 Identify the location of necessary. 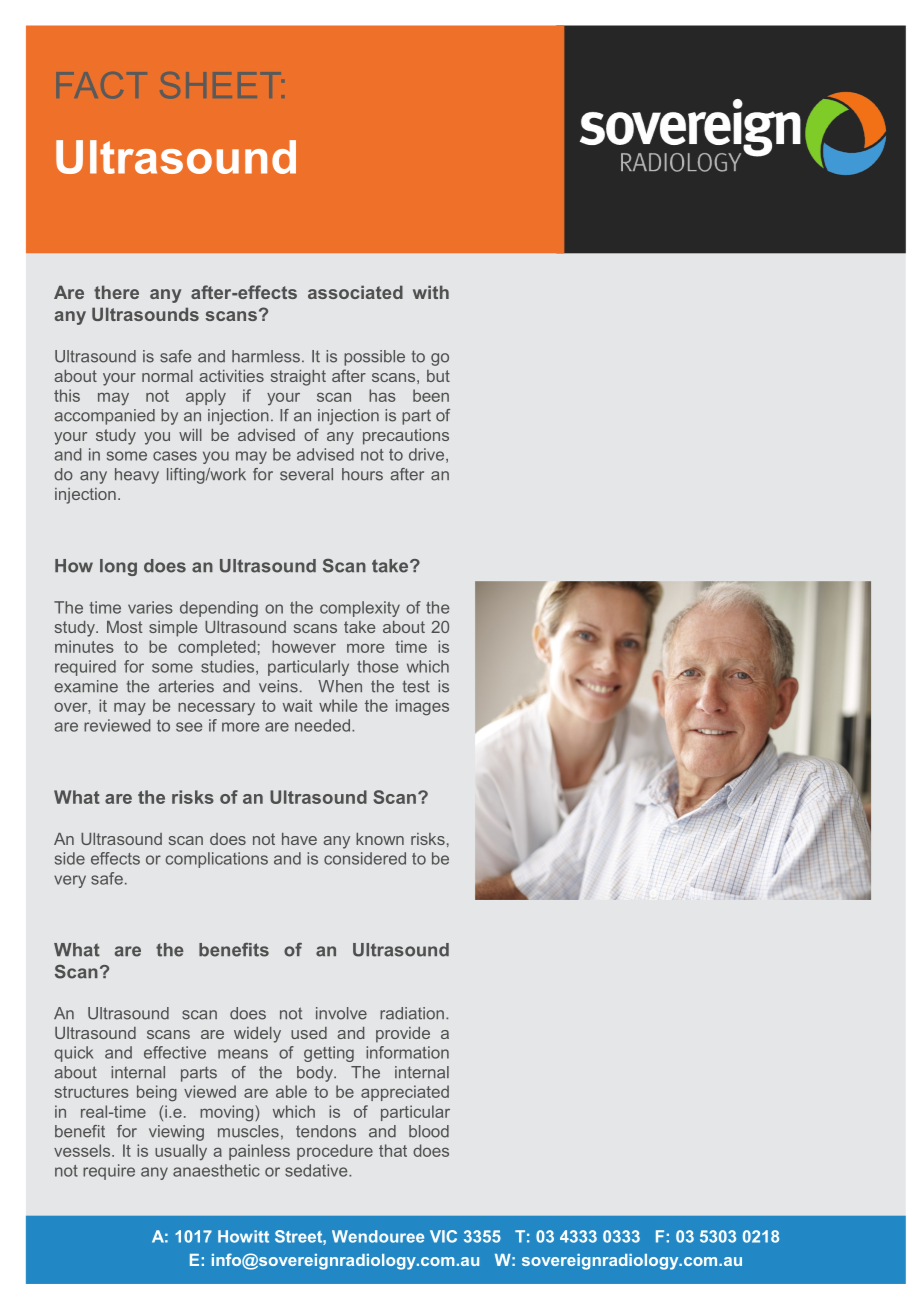
(216, 708).
